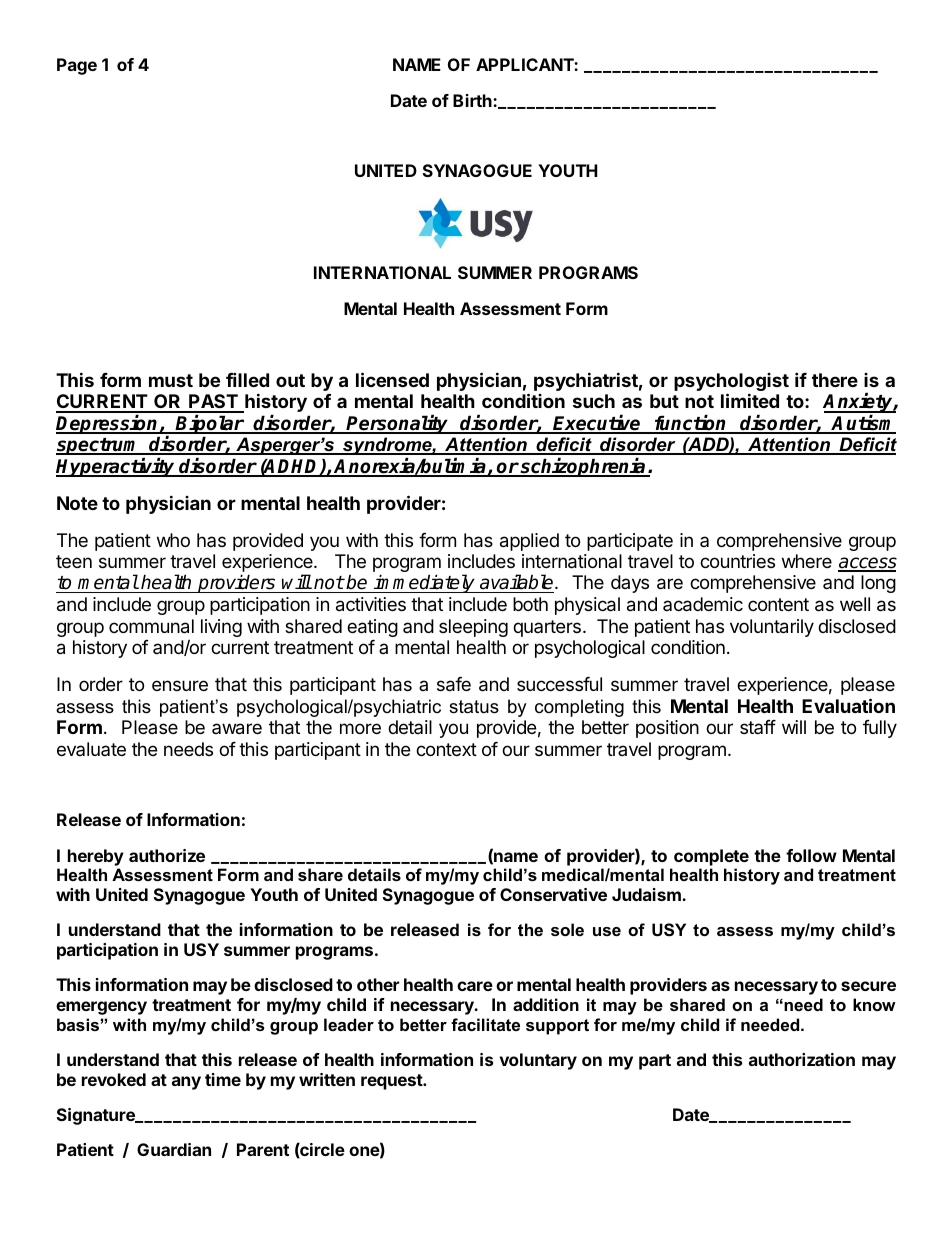 This screenshot has width=952, height=1233. Describe the element at coordinates (446, 749) in the screenshot. I see `context` at that location.
